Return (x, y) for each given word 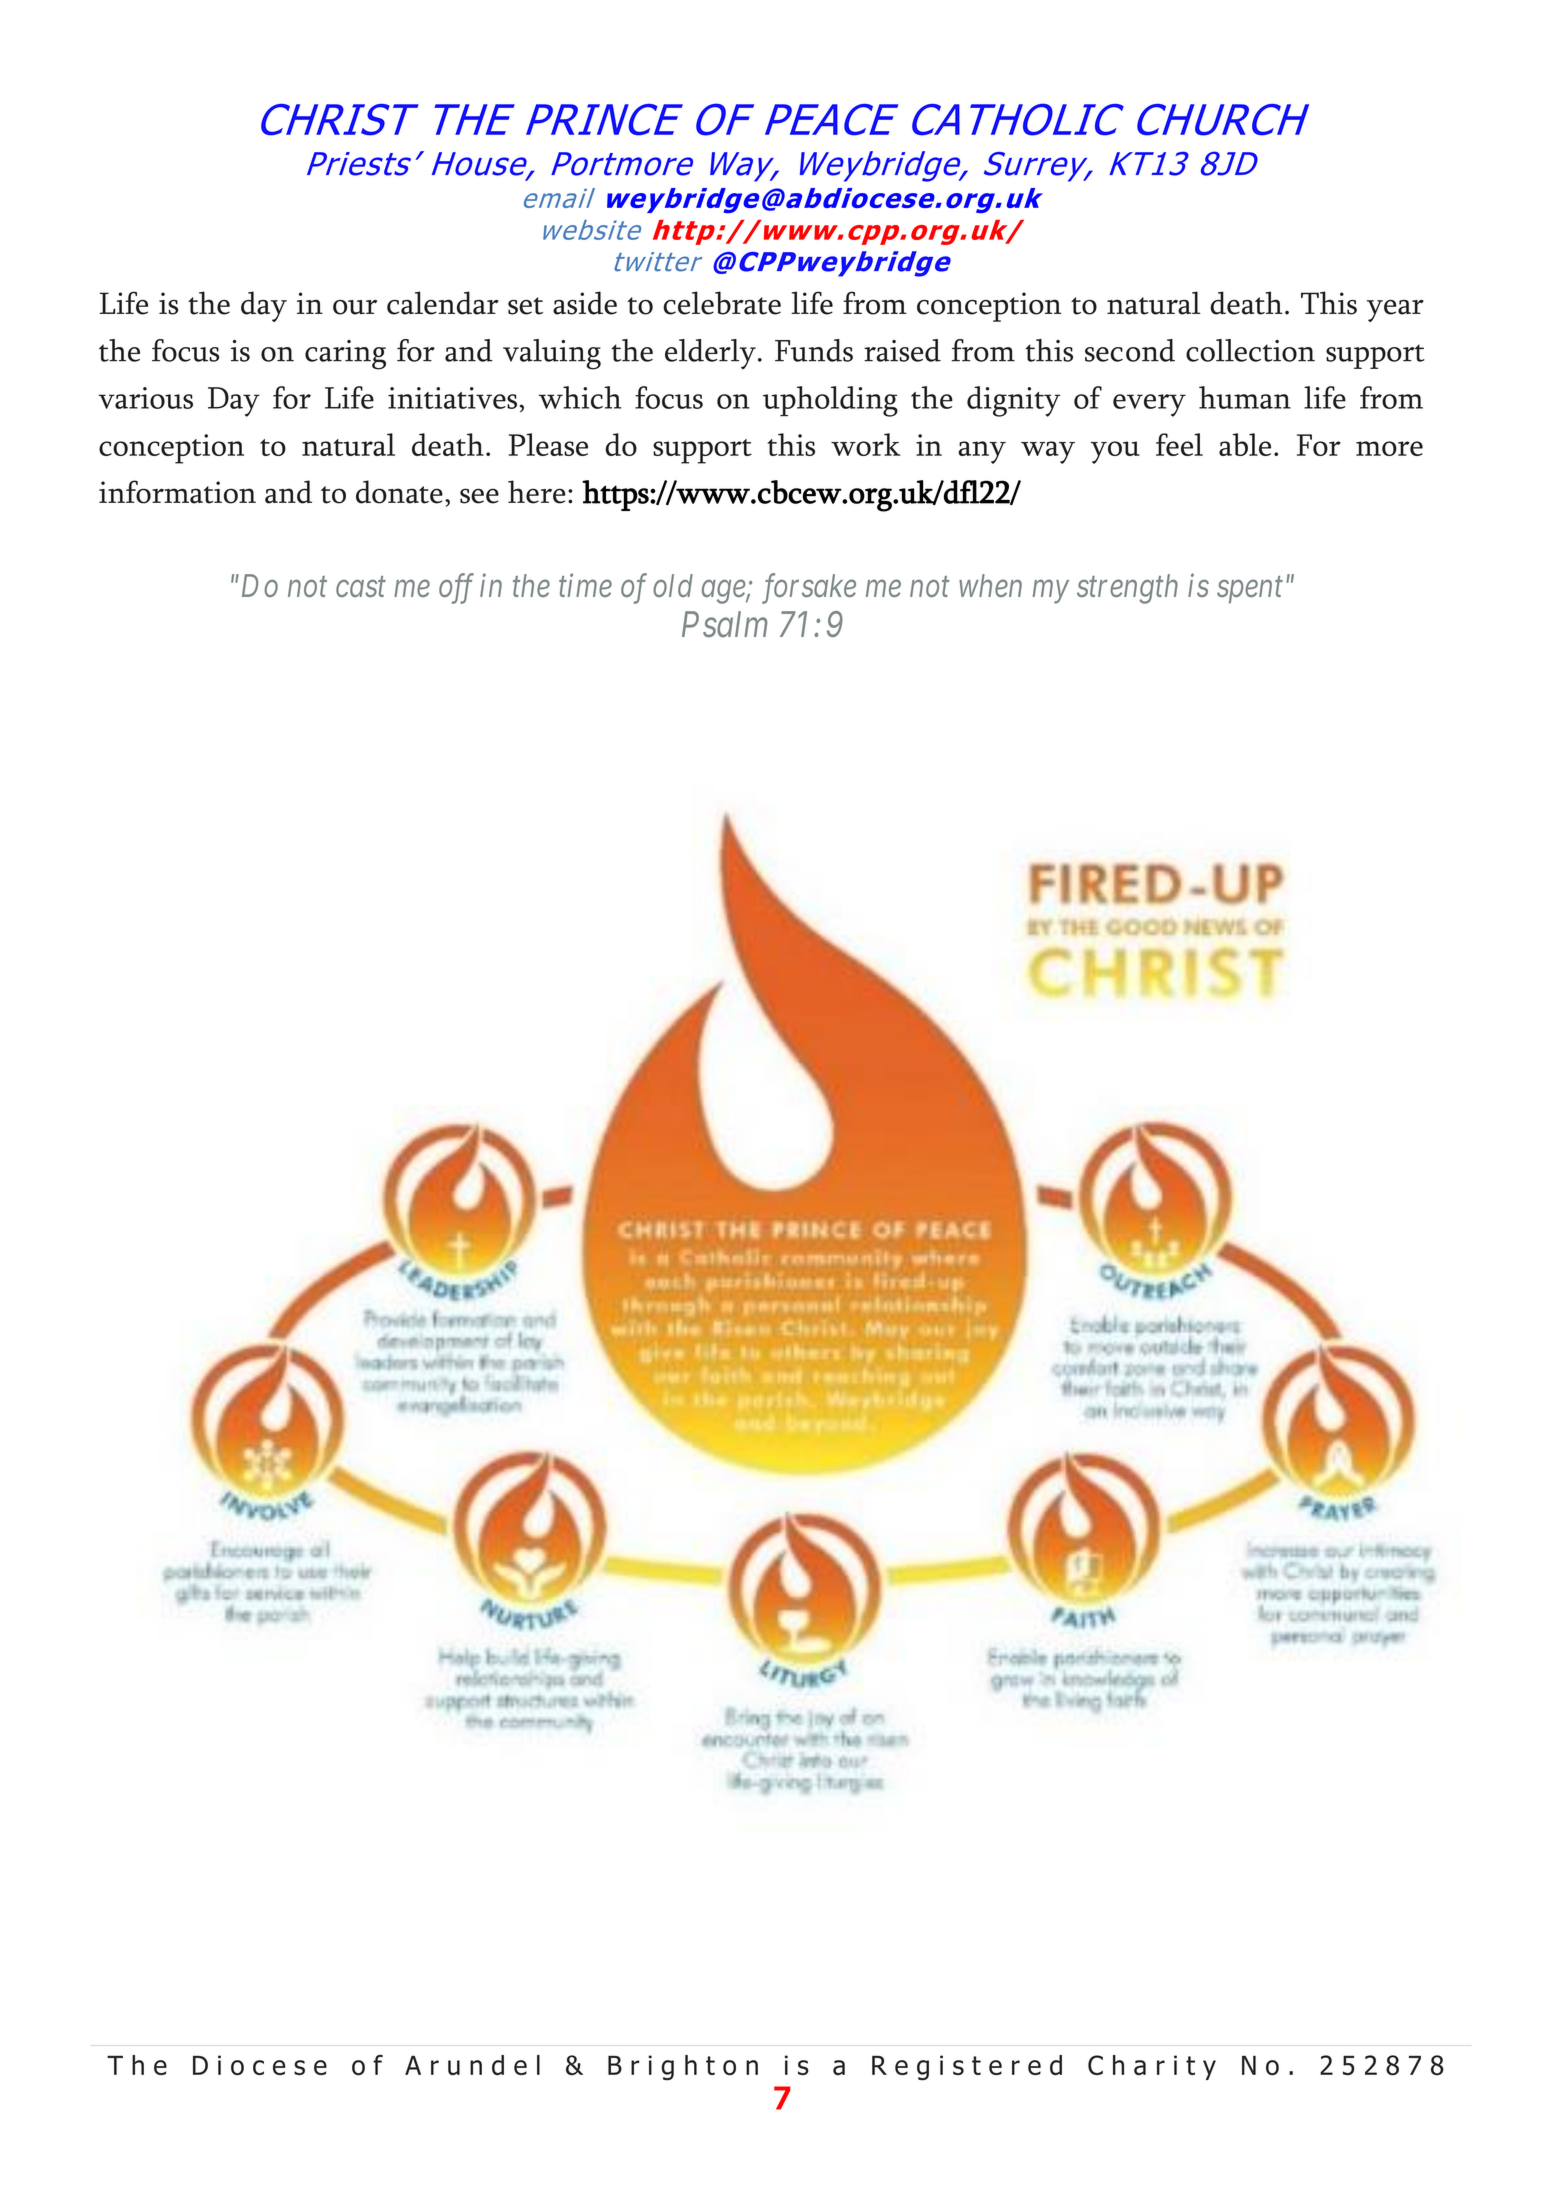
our (355, 307)
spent (1250, 590)
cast (361, 587)
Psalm (724, 624)
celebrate (722, 303)
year (1395, 311)
